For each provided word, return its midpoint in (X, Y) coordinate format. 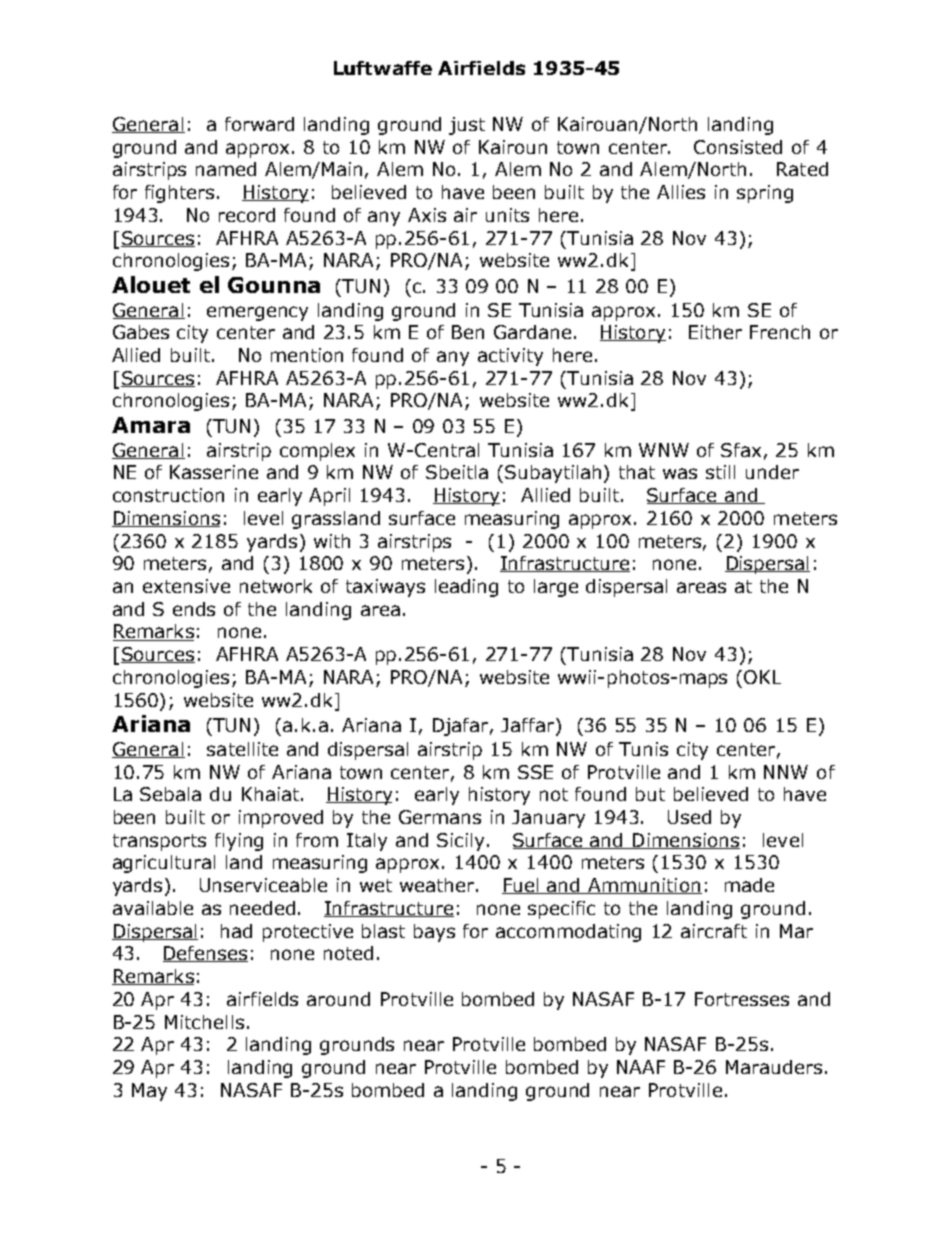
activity (510, 357)
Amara (151, 425)
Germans (440, 817)
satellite (242, 749)
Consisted (738, 147)
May (149, 1092)
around (338, 999)
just (467, 126)
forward (259, 124)
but (650, 794)
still (720, 472)
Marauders (774, 1067)
